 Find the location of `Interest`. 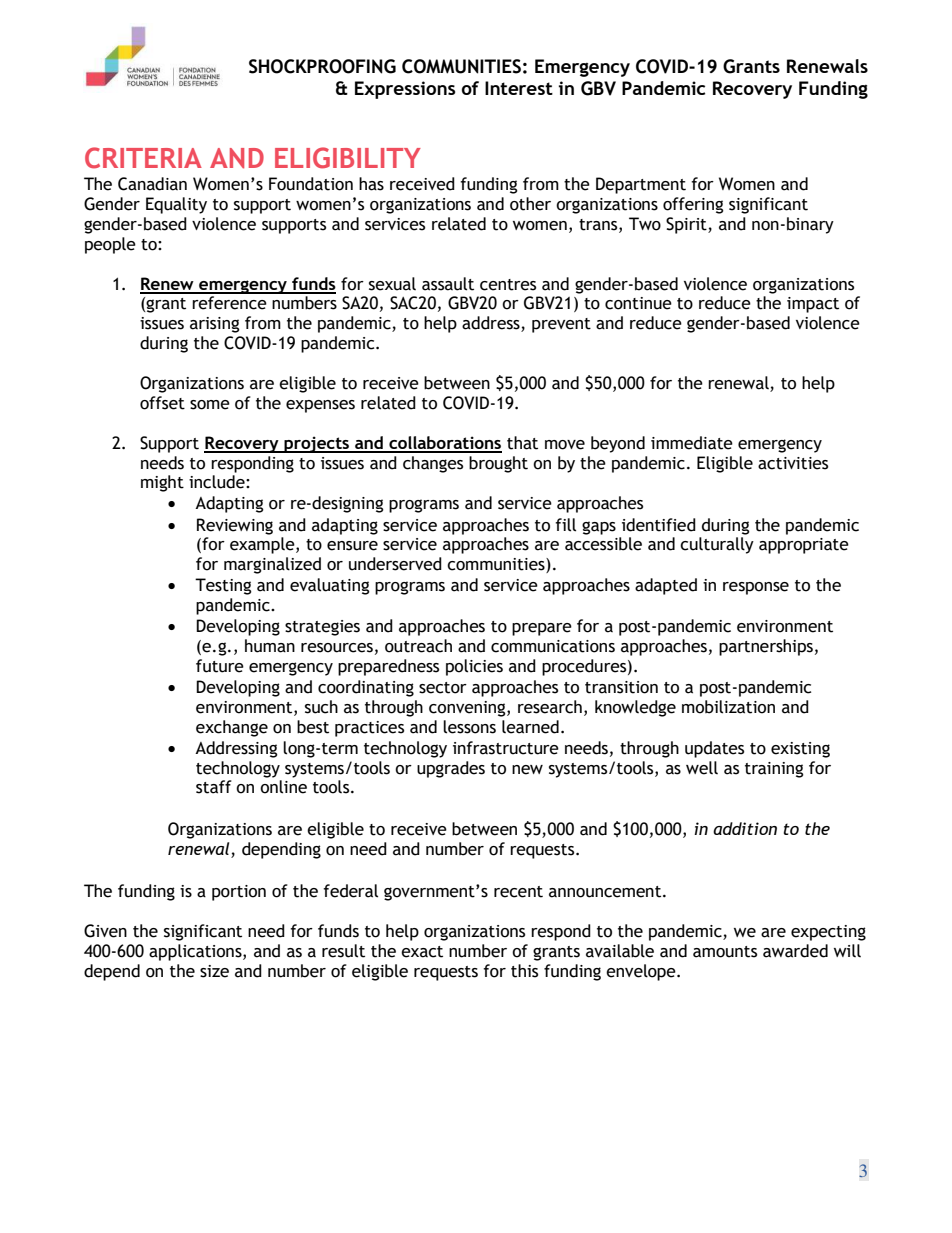

Interest is located at coordinates (519, 88).
